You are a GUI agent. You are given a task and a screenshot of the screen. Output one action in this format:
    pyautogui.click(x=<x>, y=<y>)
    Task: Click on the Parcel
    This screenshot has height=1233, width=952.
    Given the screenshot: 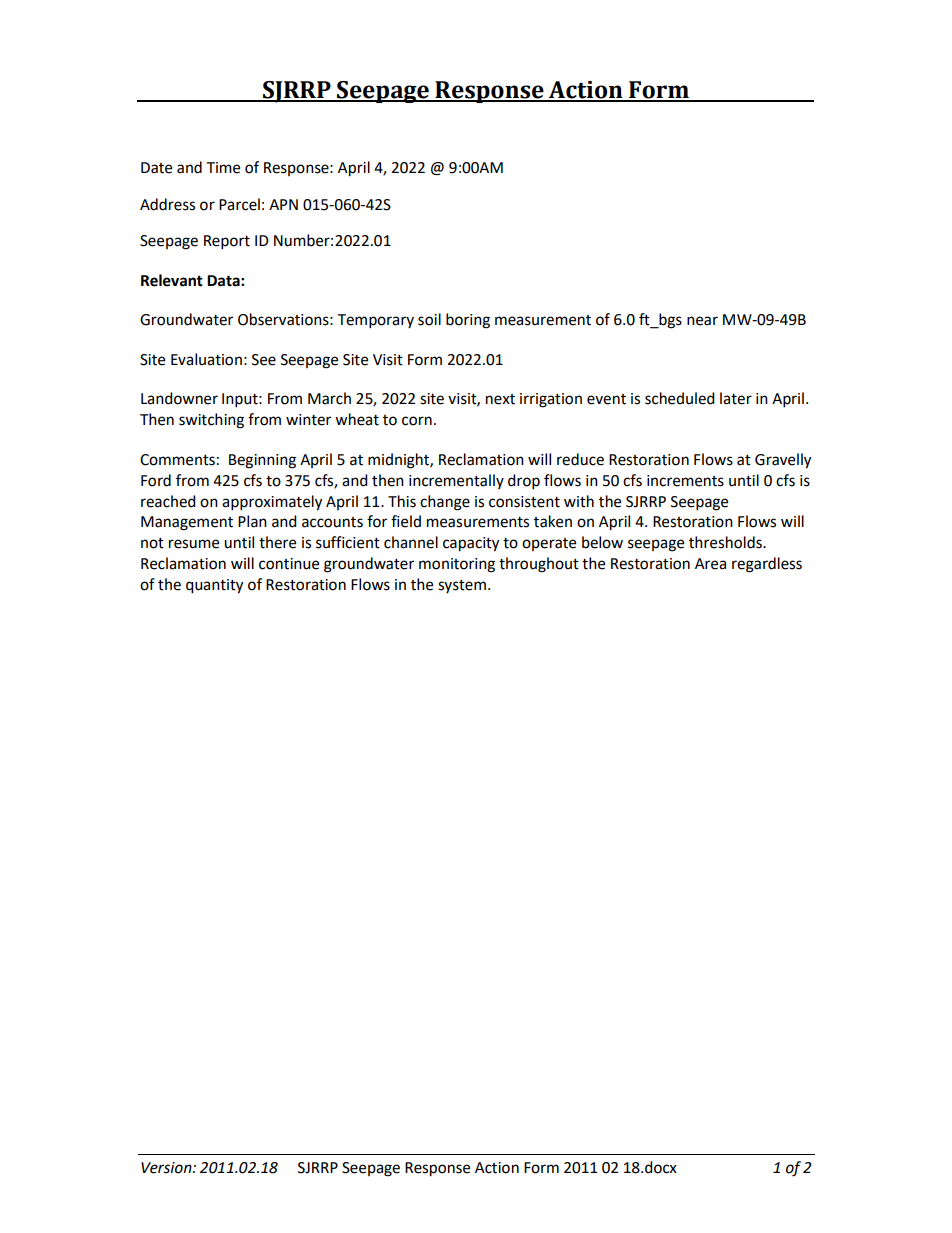 What is the action you would take?
    pyautogui.click(x=239, y=204)
